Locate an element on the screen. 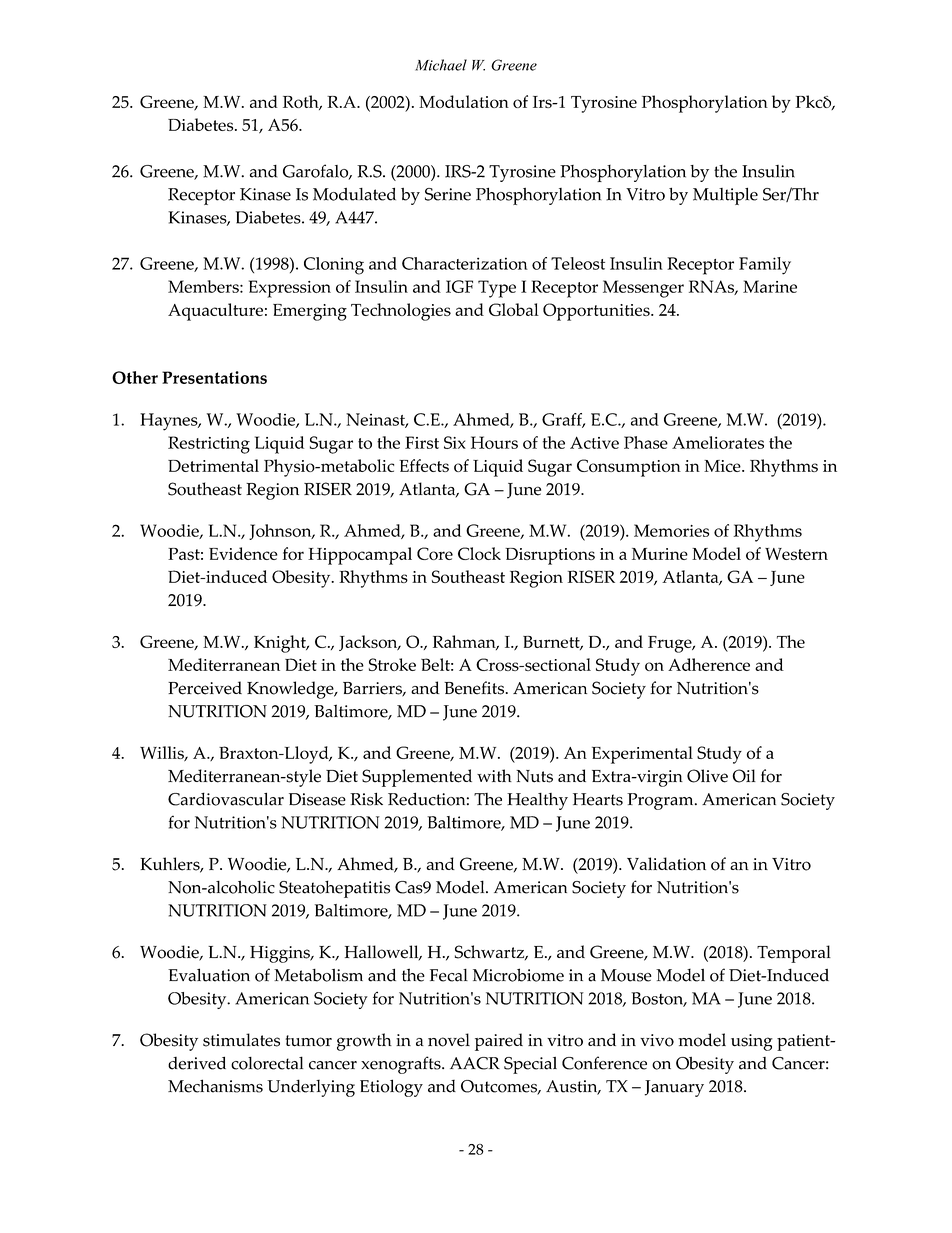 This screenshot has height=1233, width=952. using is located at coordinates (752, 1042).
